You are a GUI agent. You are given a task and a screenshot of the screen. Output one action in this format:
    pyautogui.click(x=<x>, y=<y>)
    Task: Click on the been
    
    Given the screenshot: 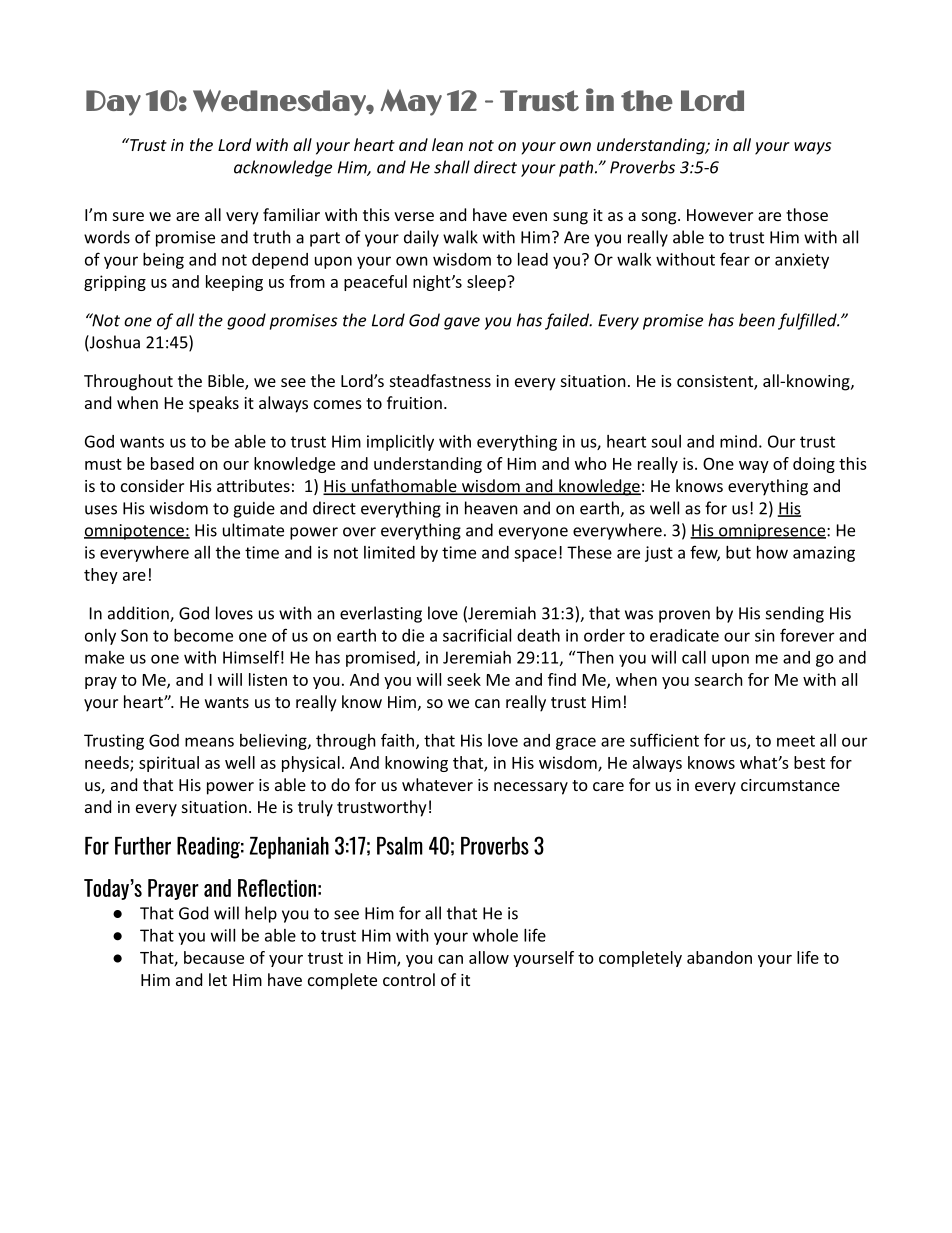 What is the action you would take?
    pyautogui.click(x=757, y=320)
